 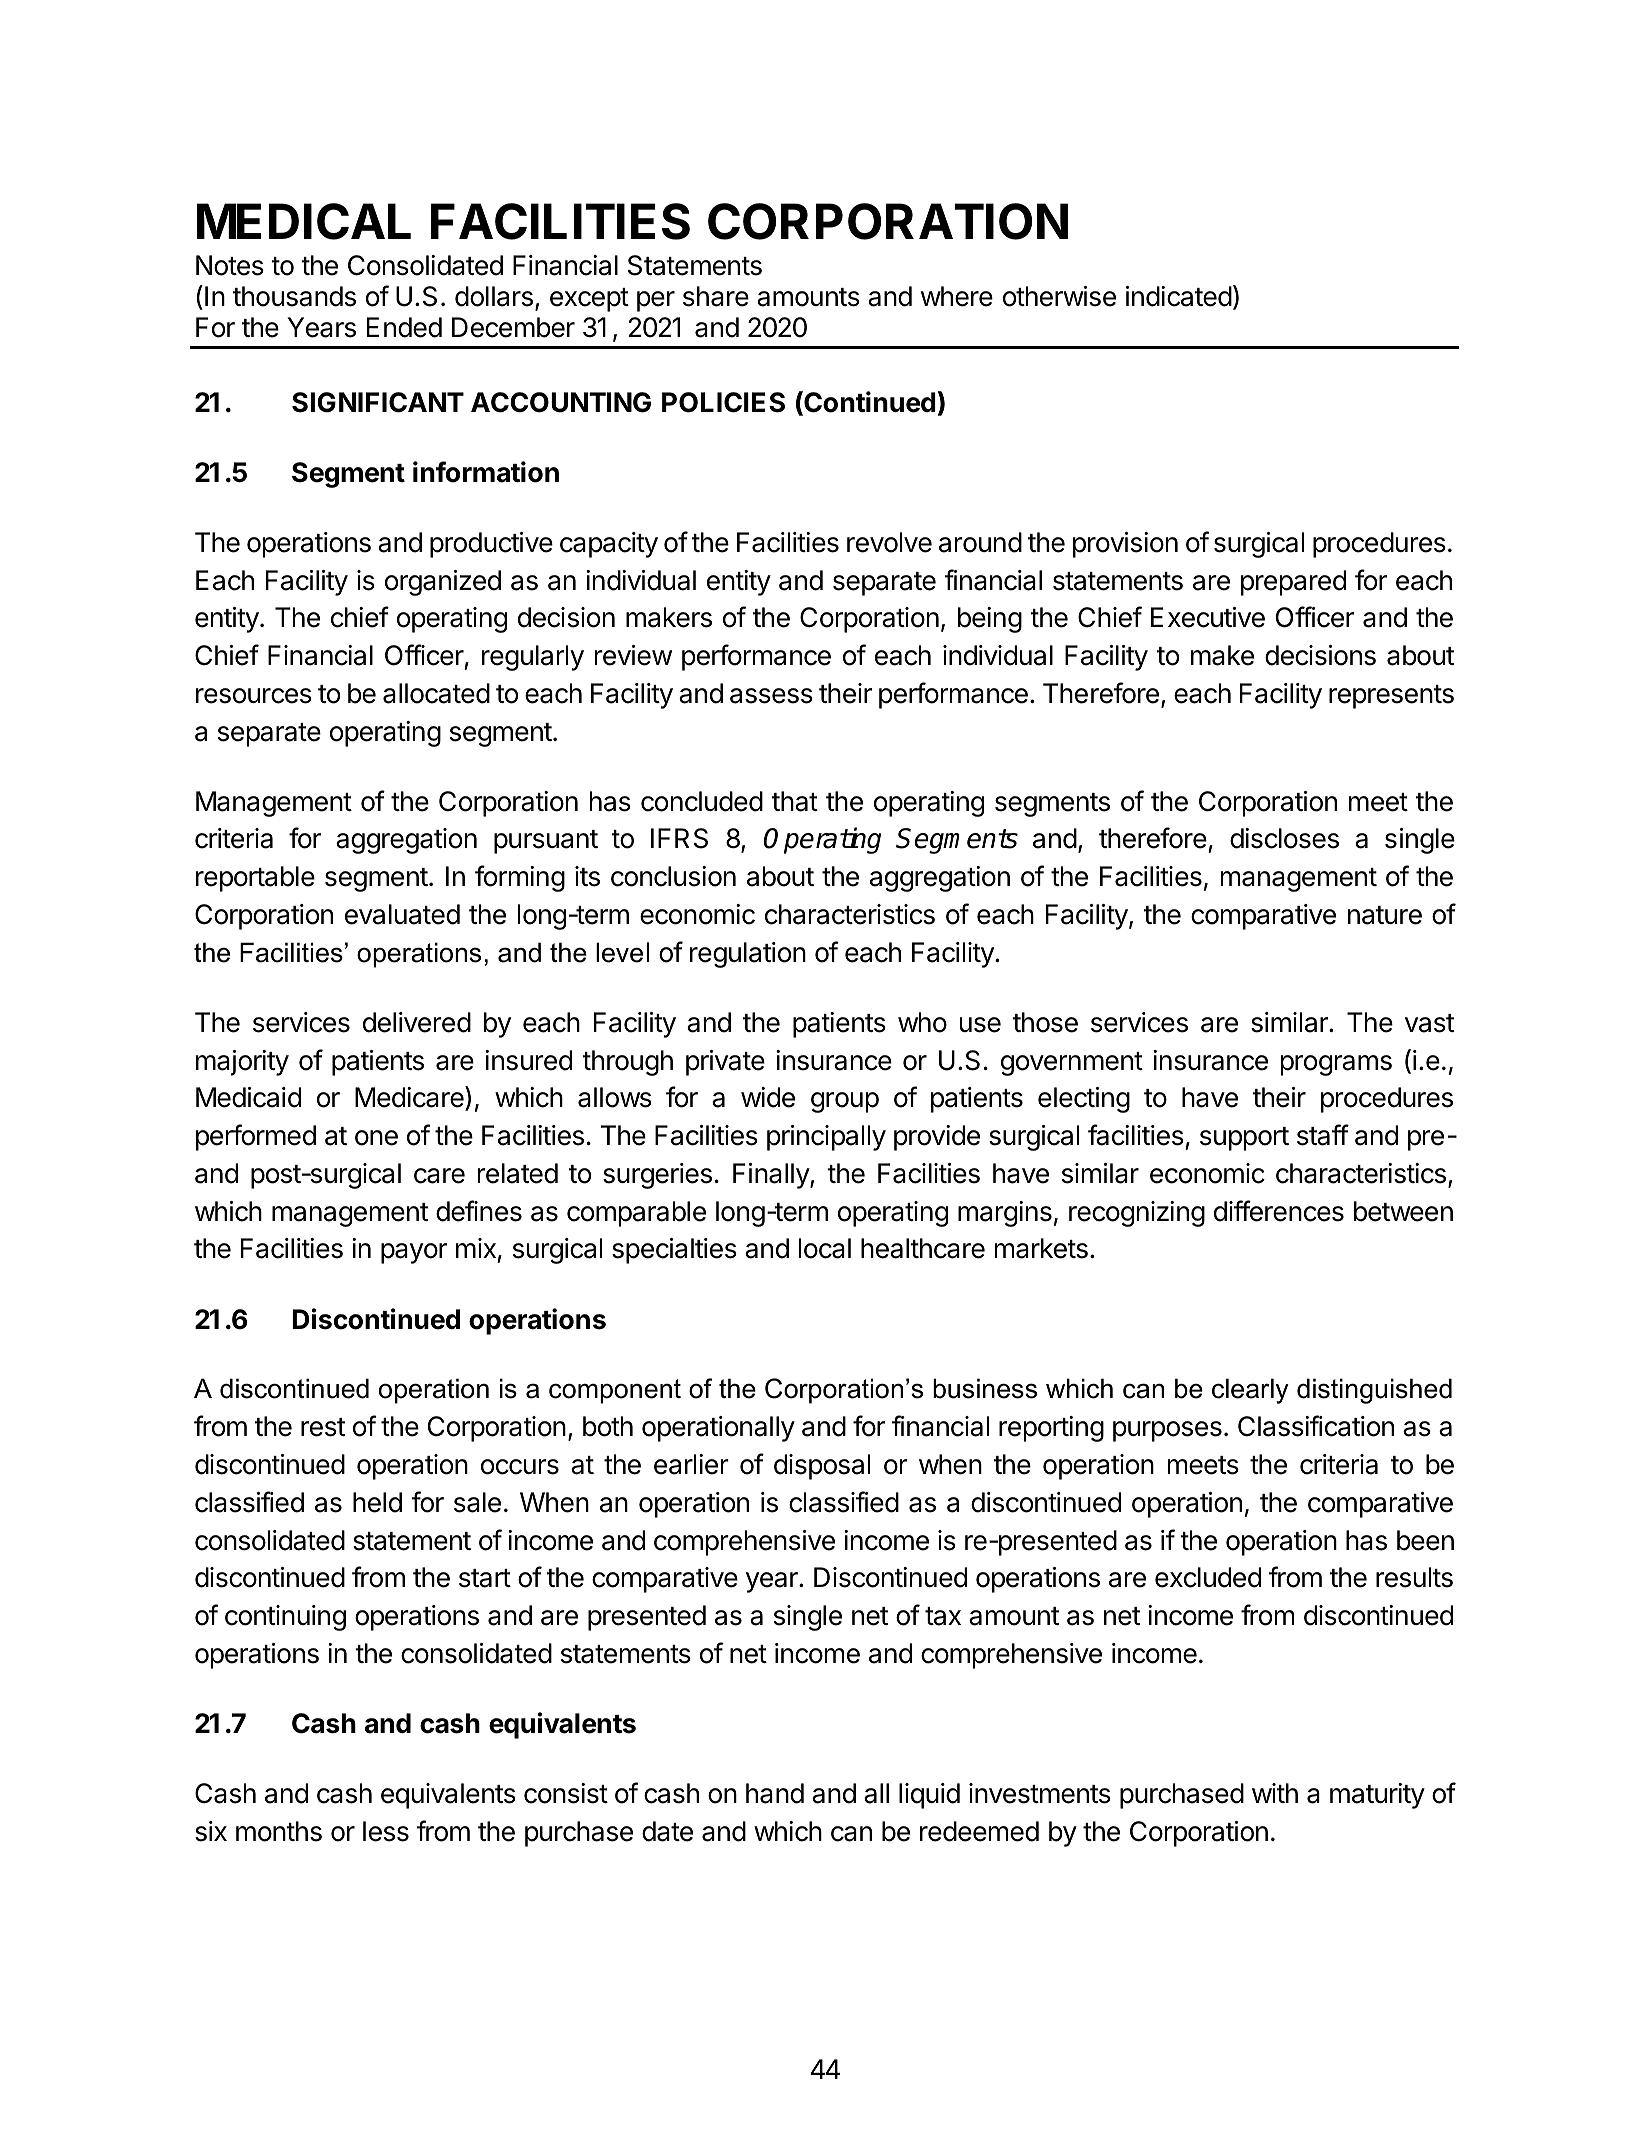 What do you see at coordinates (1179, 296) in the screenshot?
I see `indicated` at bounding box center [1179, 296].
